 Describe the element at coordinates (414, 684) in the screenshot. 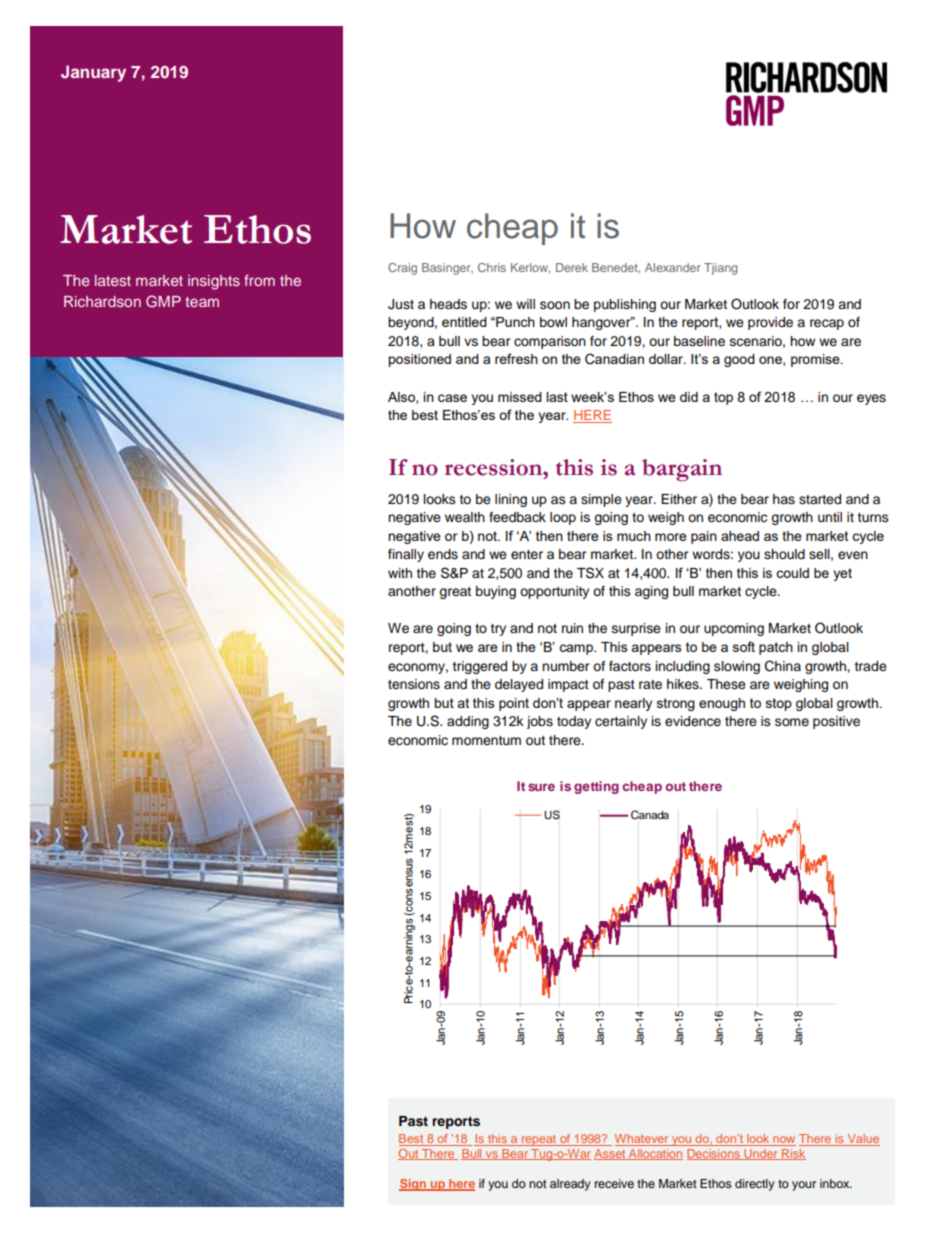

I see `tensions` at that location.
